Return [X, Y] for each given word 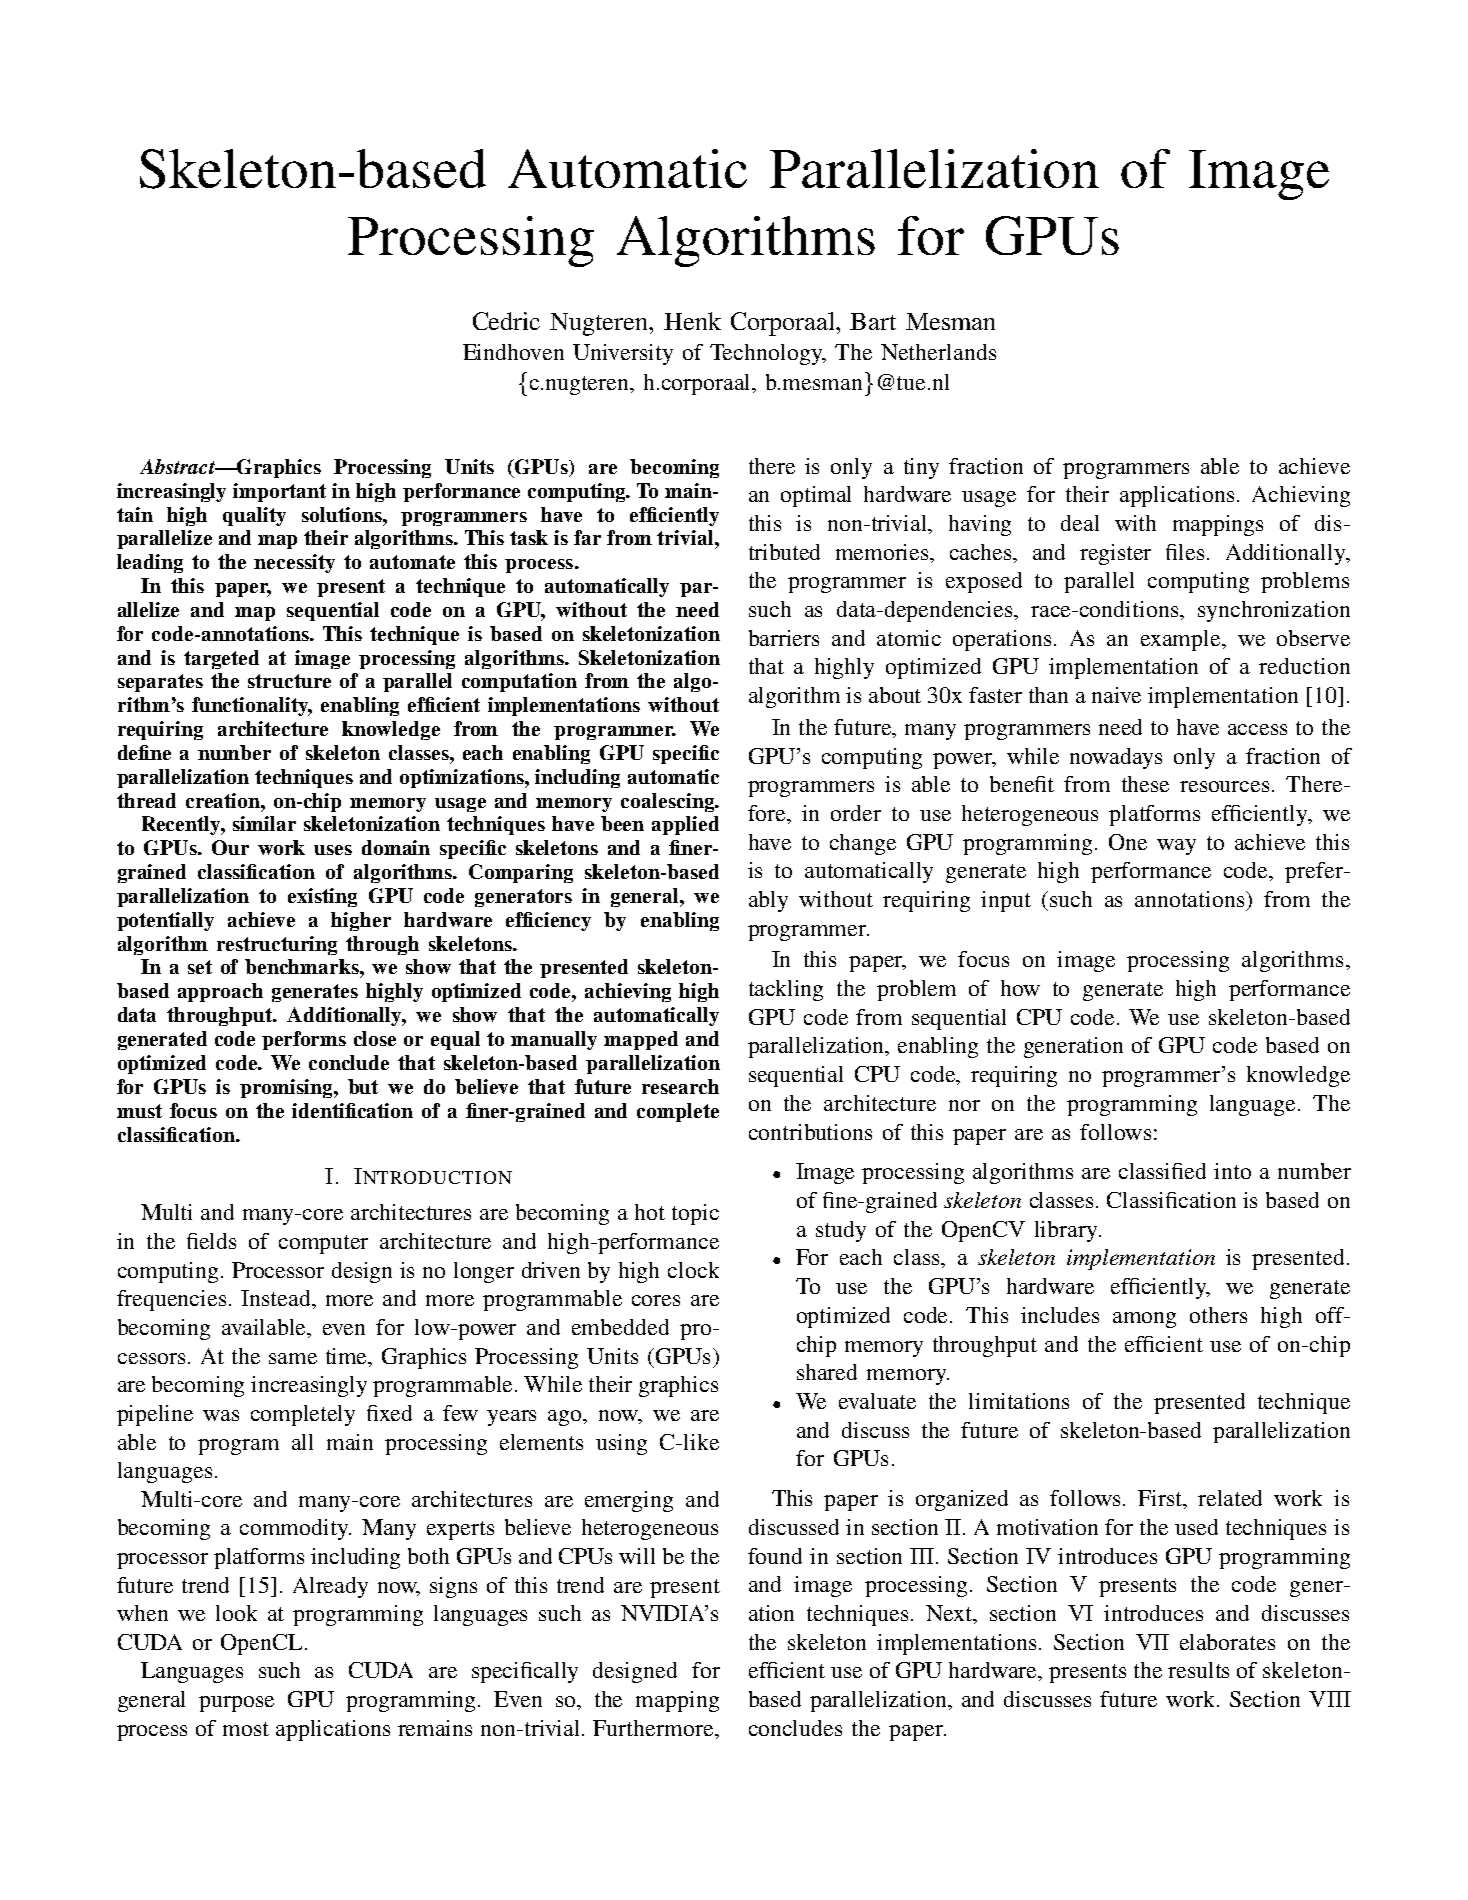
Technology [767, 354]
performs [304, 1040]
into [1232, 1171]
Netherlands [938, 352]
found [775, 1556]
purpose [236, 1704]
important [279, 492]
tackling [786, 990]
